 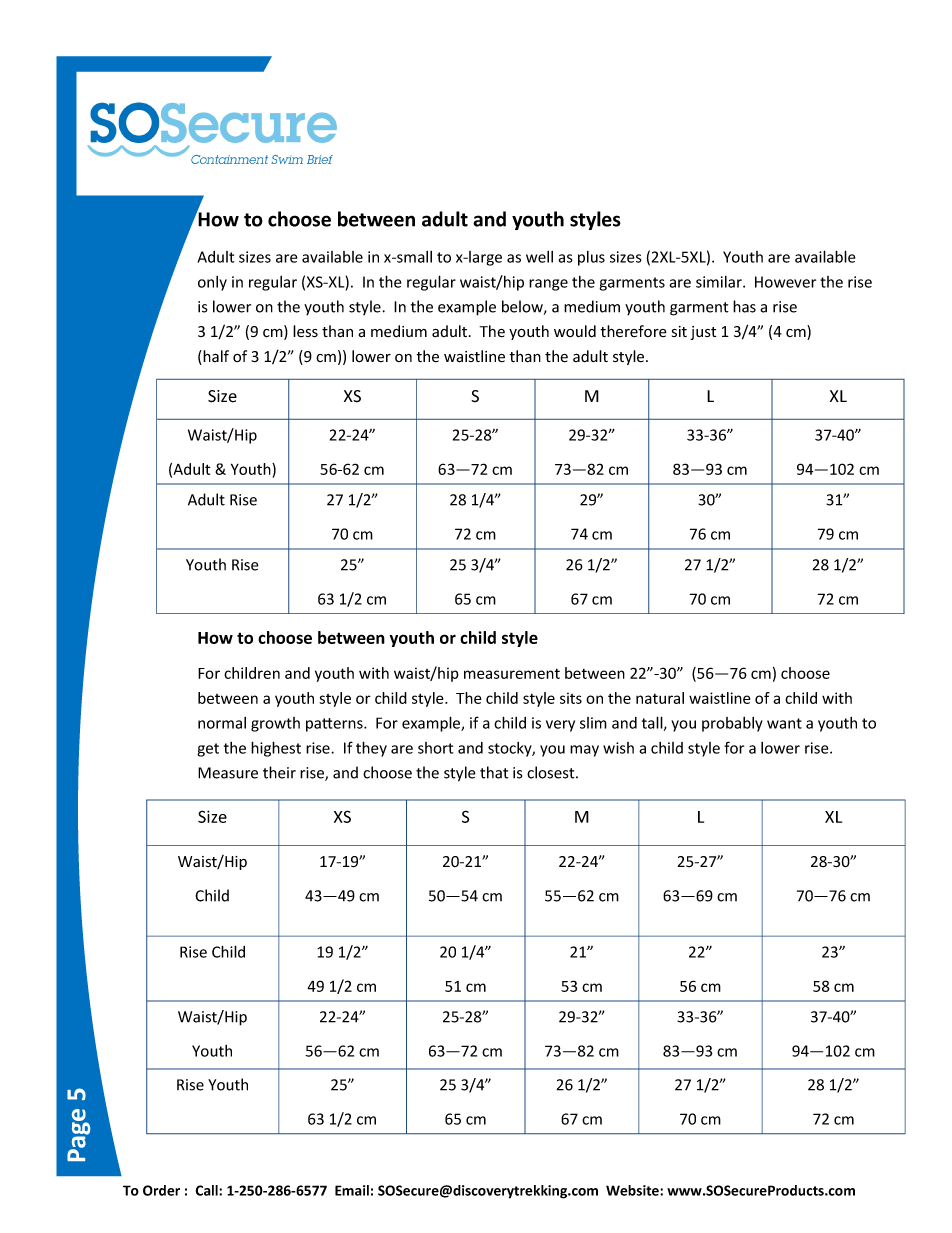 I want to click on similar, so click(x=720, y=282).
